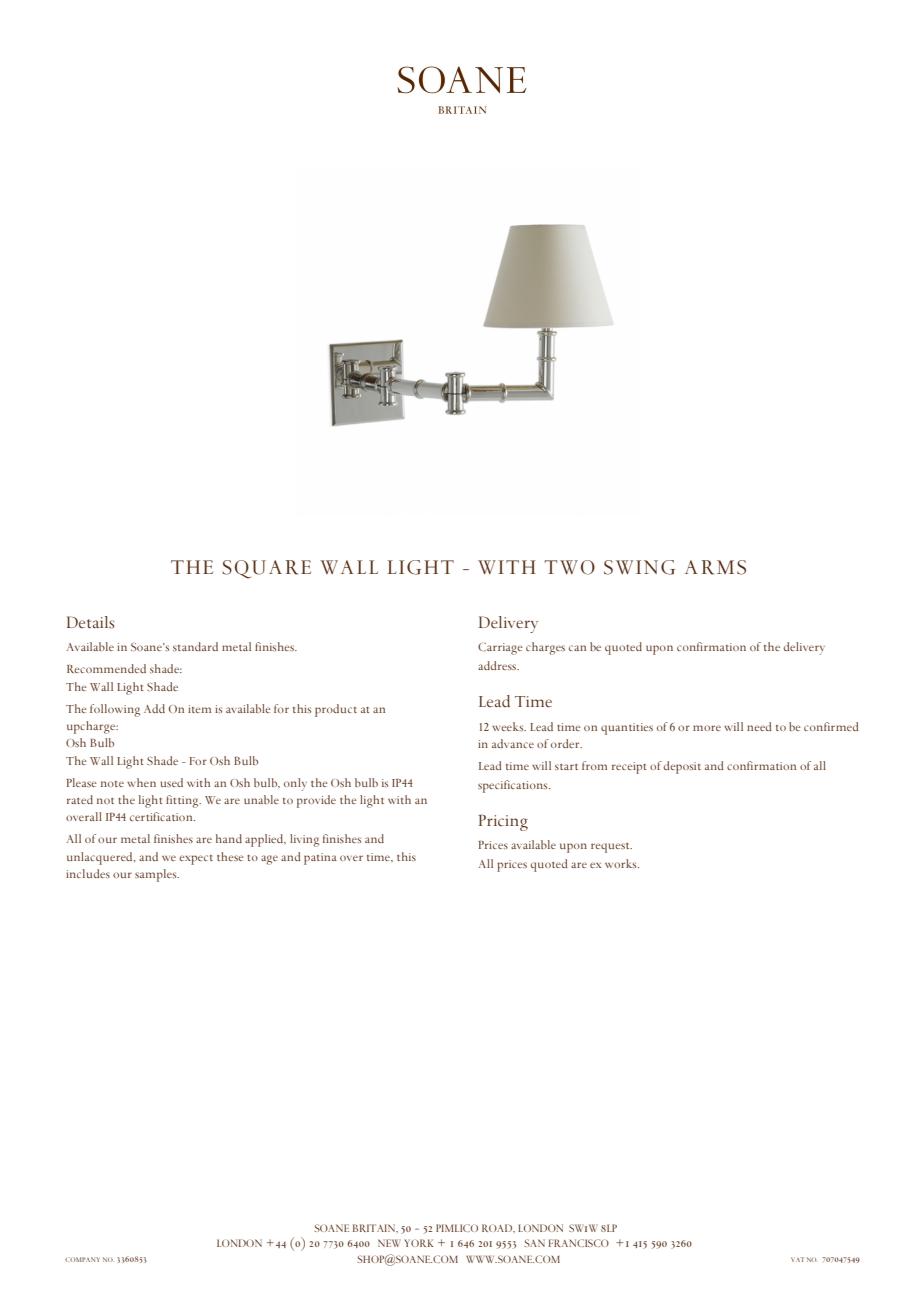 The height and width of the document is (1308, 924). What do you see at coordinates (622, 863) in the document?
I see `works` at bounding box center [622, 863].
